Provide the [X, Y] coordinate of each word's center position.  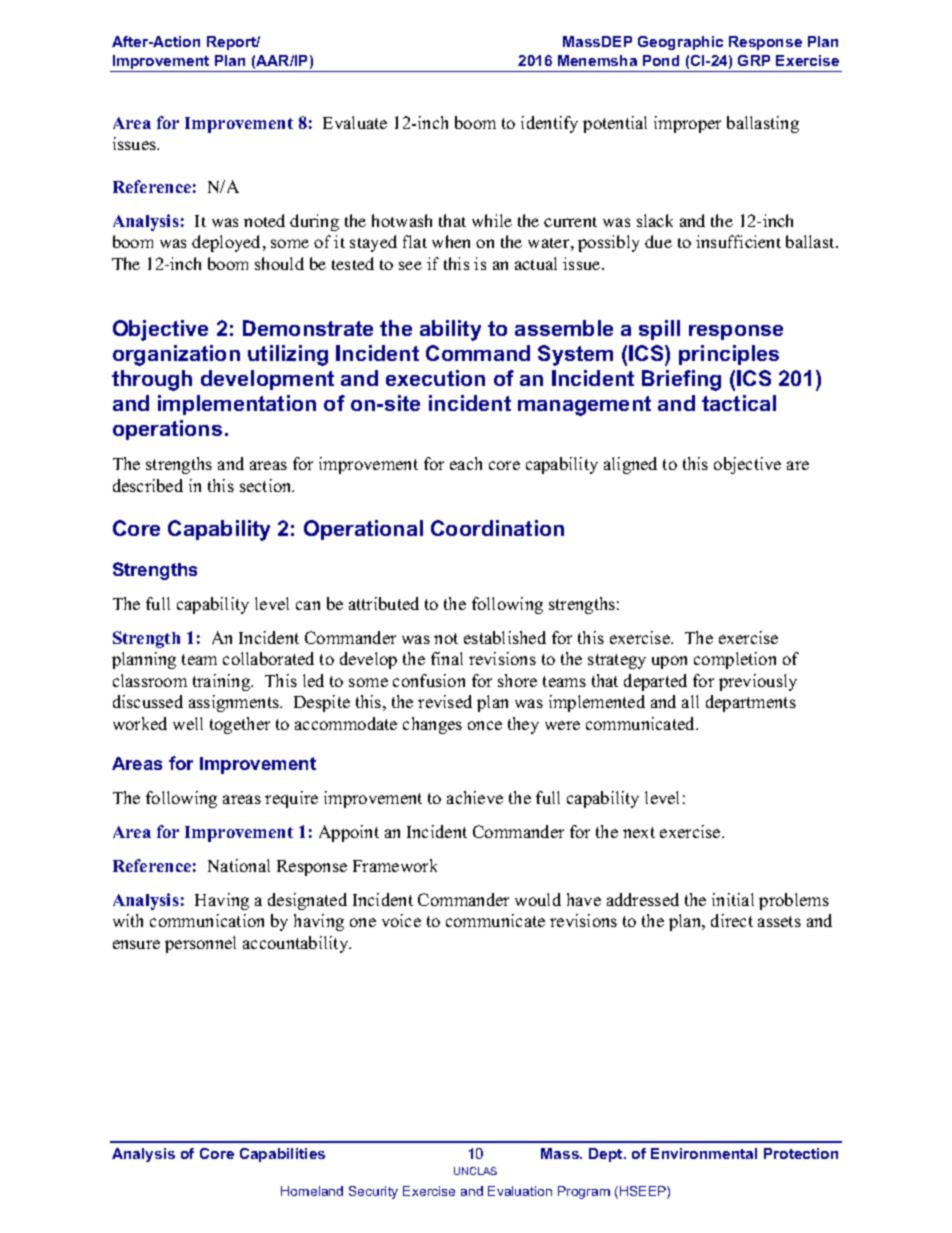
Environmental [704, 1153]
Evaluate [355, 122]
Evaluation [520, 1191]
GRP [754, 60]
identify [549, 124]
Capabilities [282, 1155]
